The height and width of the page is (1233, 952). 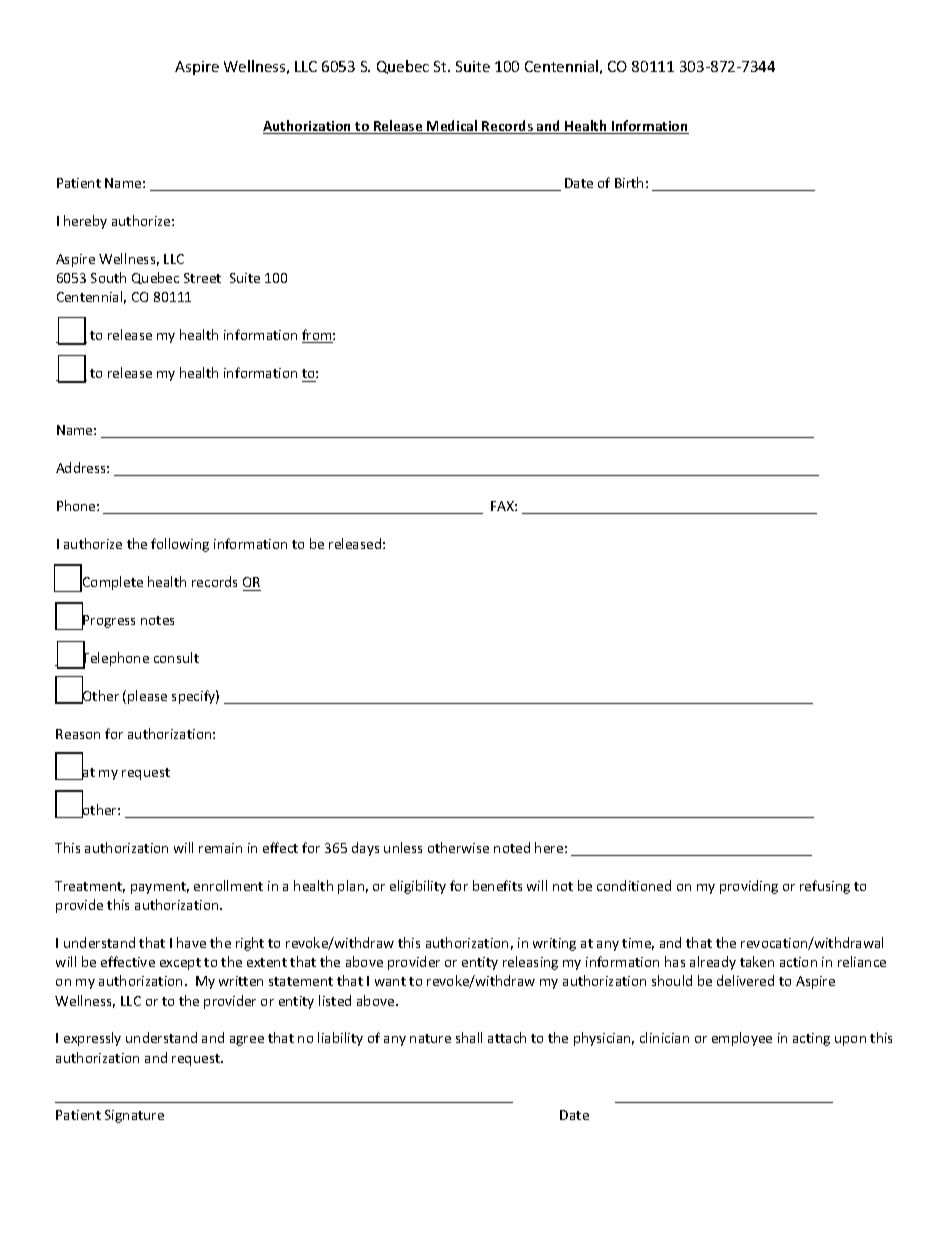 I want to click on providing, so click(x=749, y=887).
